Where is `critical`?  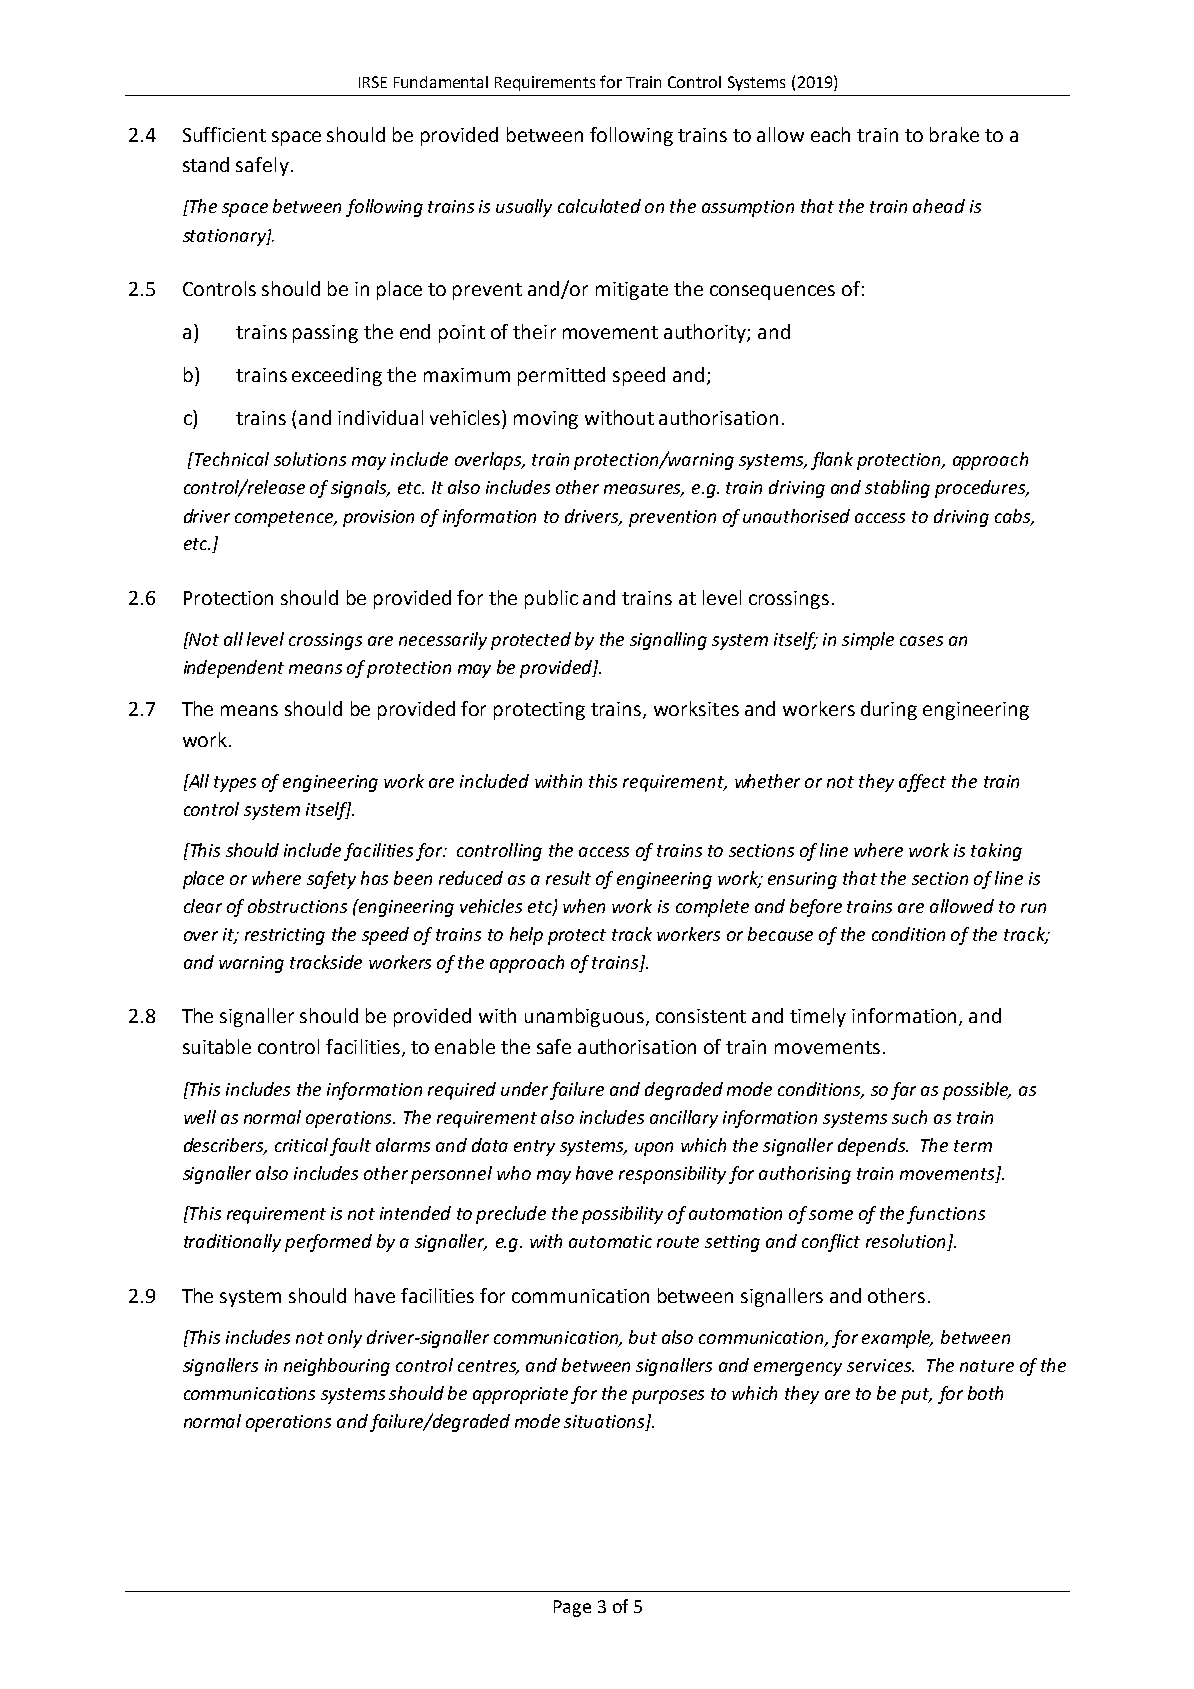 critical is located at coordinates (303, 1146).
